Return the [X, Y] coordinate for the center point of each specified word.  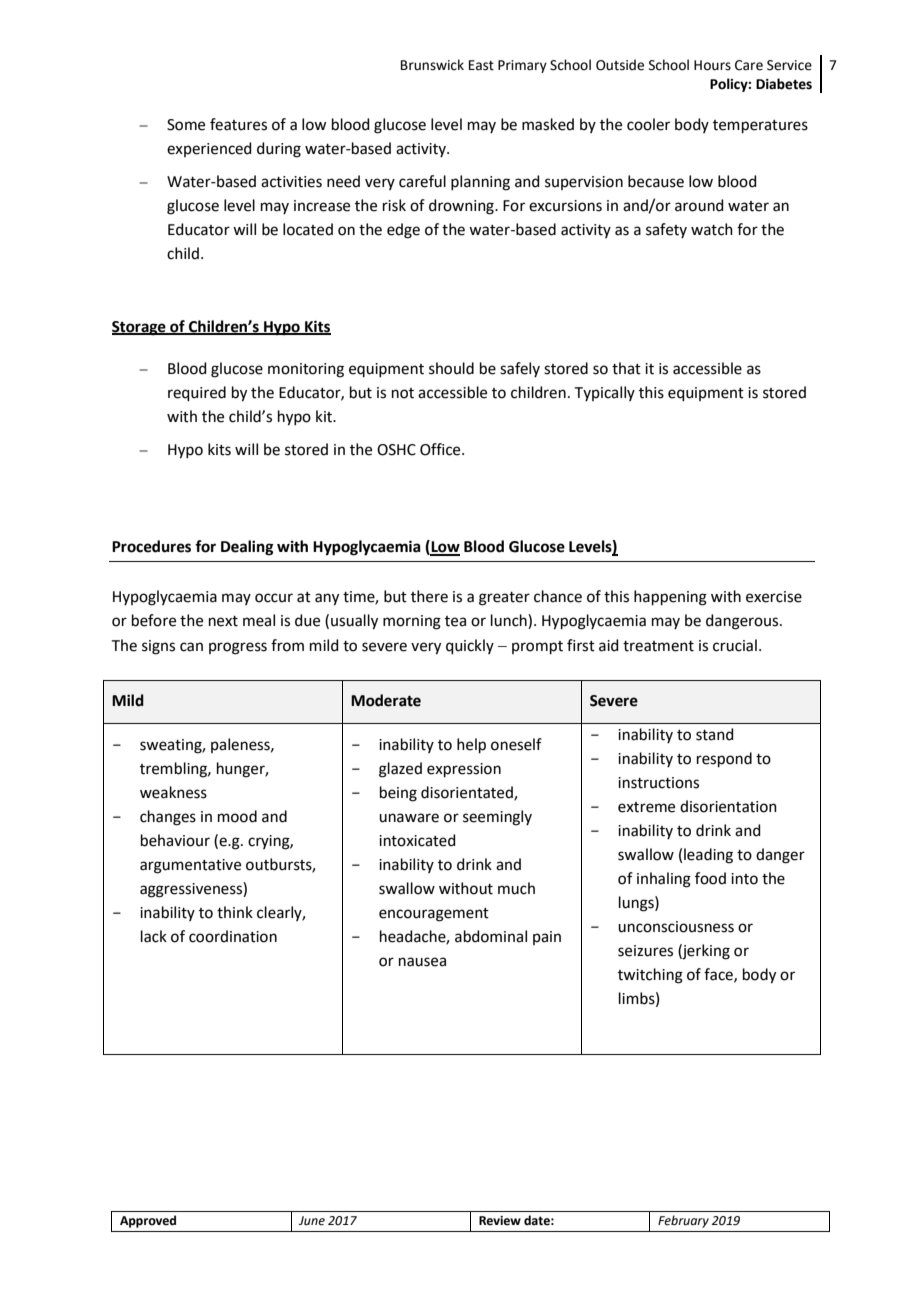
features [238, 124]
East [481, 65]
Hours [712, 65]
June [312, 1221]
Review [500, 1221]
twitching [650, 976]
